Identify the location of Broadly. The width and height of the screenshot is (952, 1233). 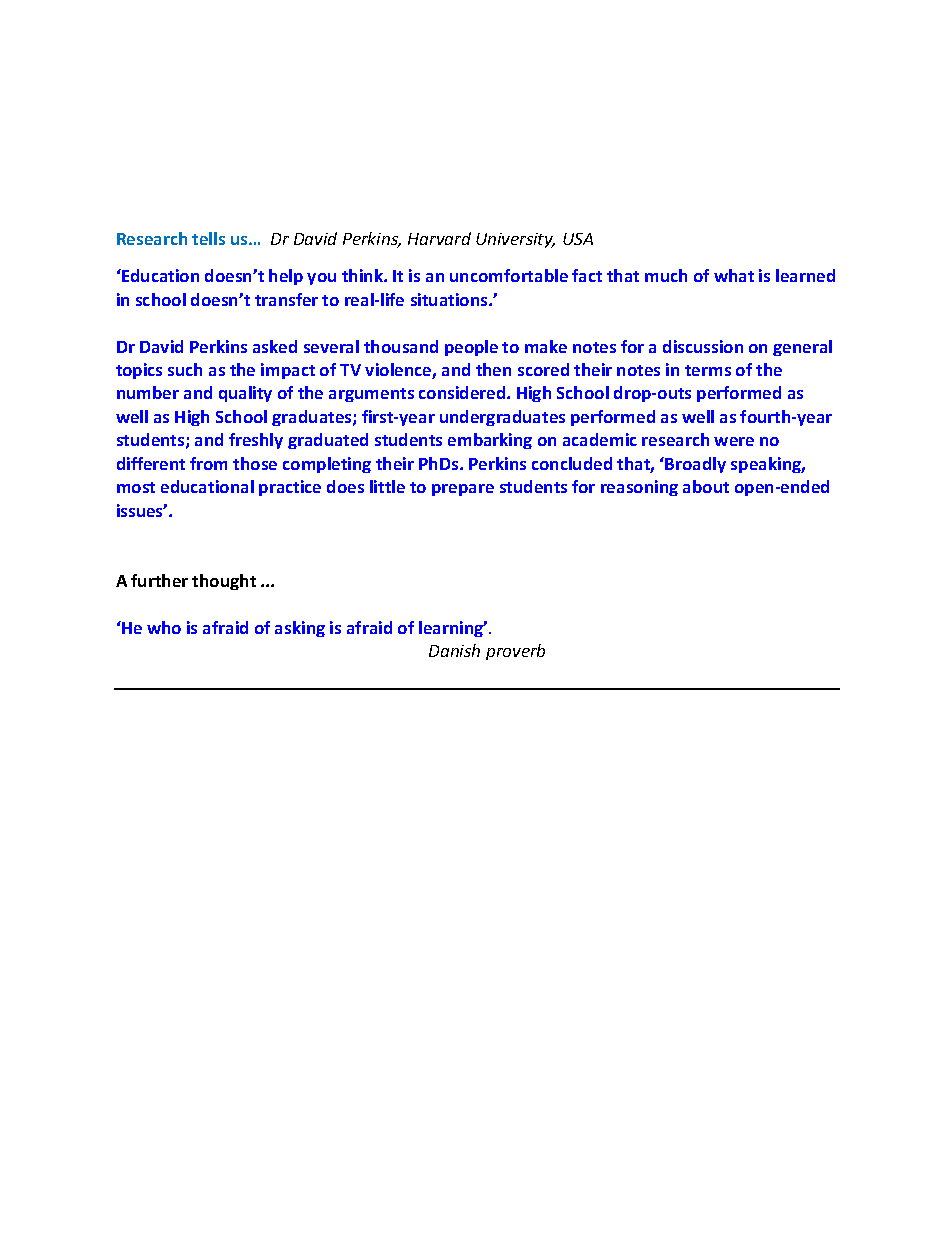
(695, 465).
